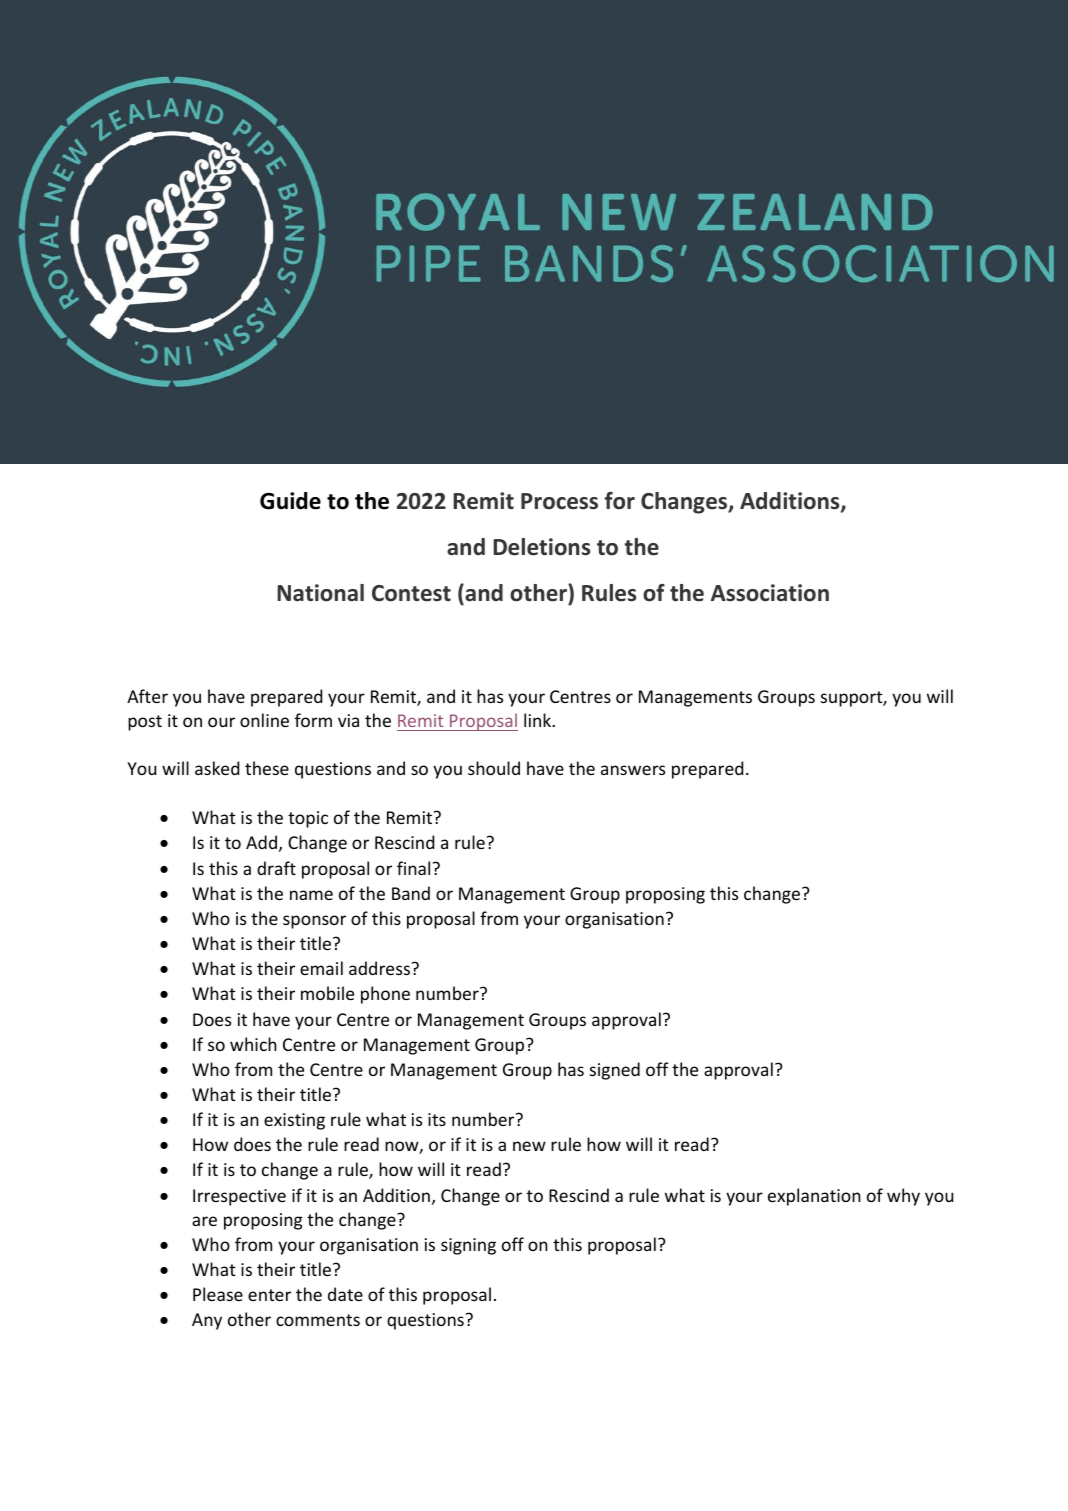 This page has width=1068, height=1511. I want to click on answers, so click(633, 770).
